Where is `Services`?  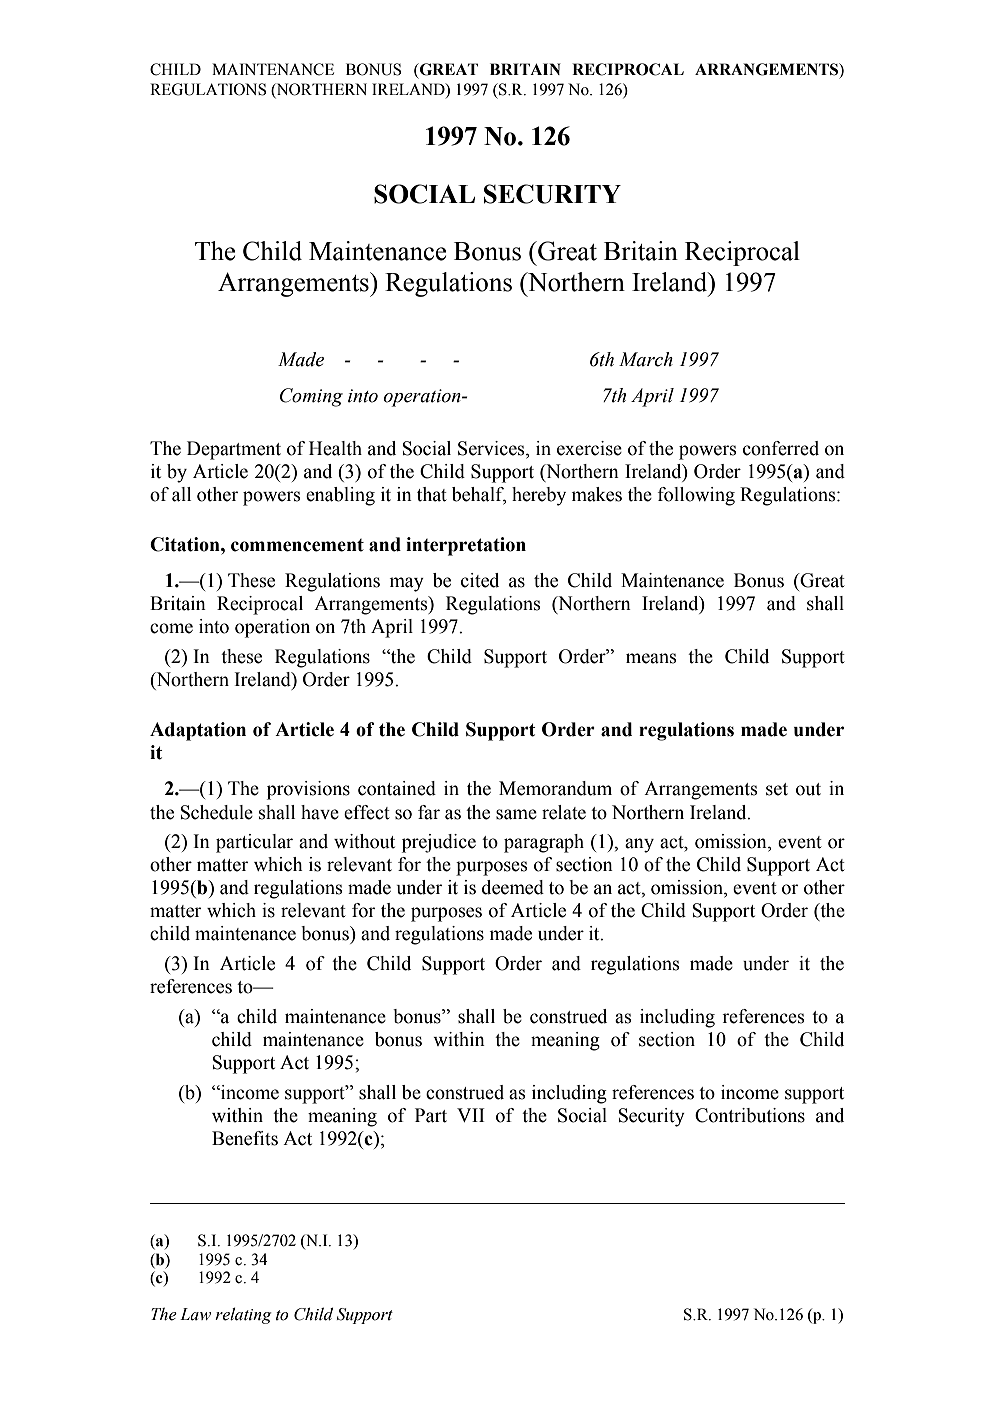 Services is located at coordinates (492, 449).
